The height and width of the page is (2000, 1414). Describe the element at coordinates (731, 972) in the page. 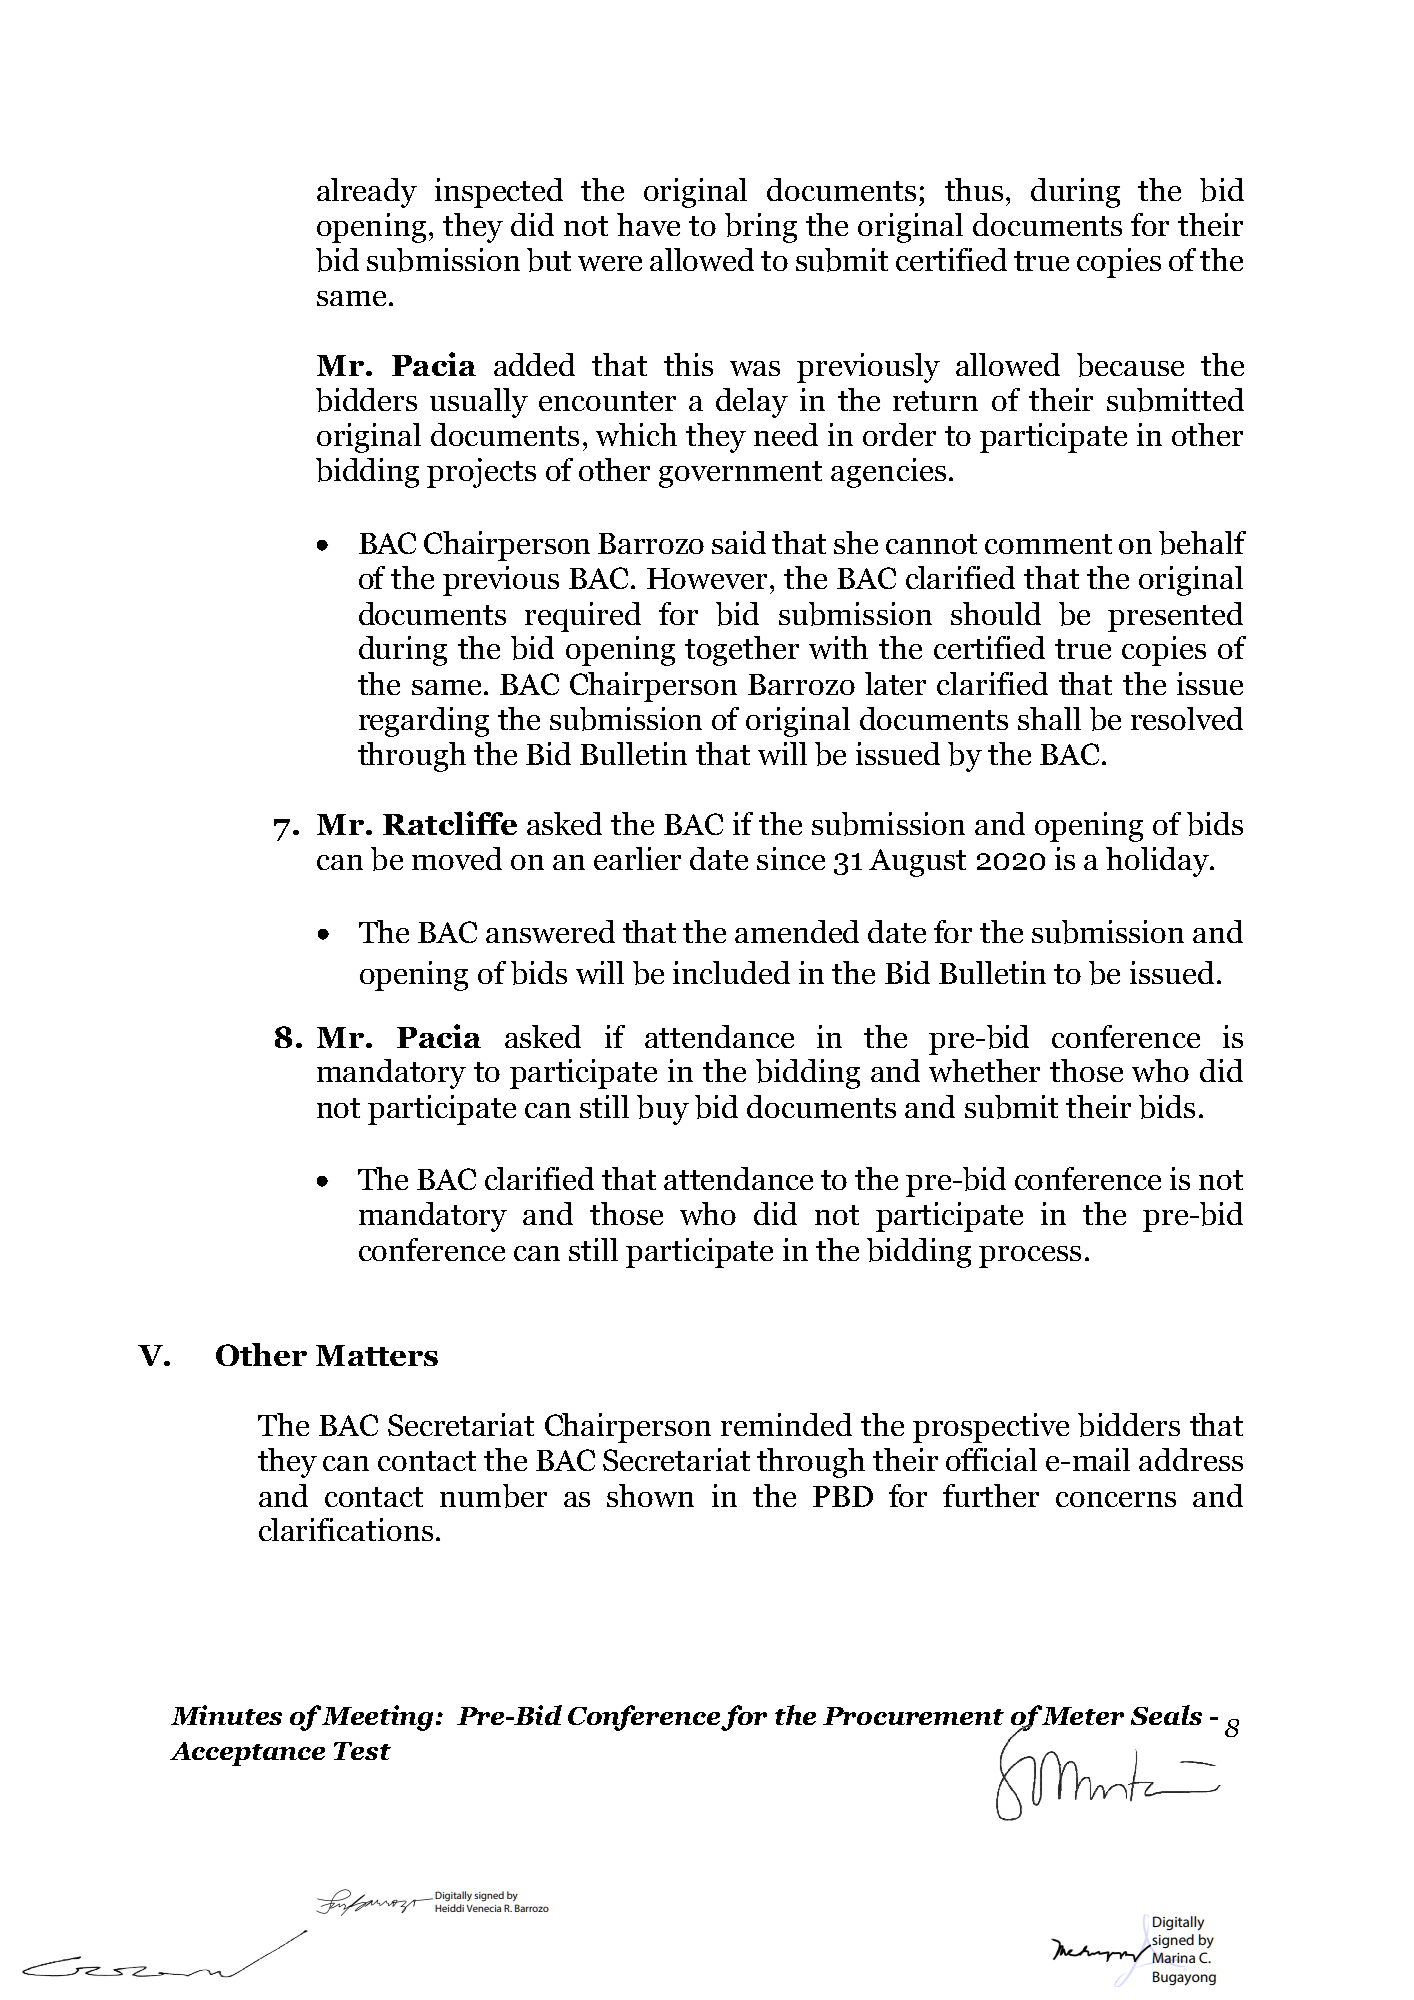

I see `included` at that location.
